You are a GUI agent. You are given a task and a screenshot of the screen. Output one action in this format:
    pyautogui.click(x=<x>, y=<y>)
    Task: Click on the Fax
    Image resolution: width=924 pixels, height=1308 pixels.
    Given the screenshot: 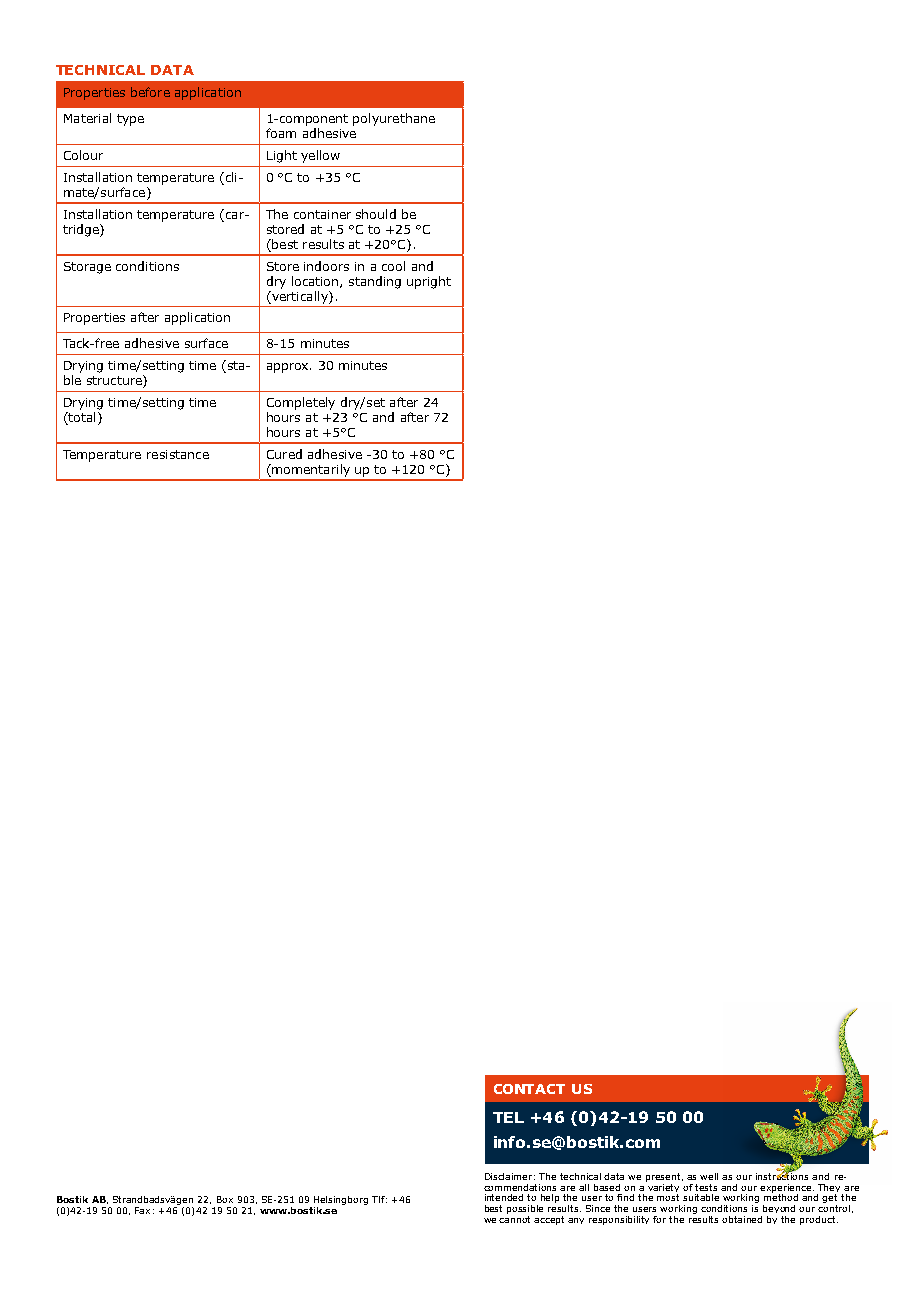 What is the action you would take?
    pyautogui.click(x=142, y=1210)
